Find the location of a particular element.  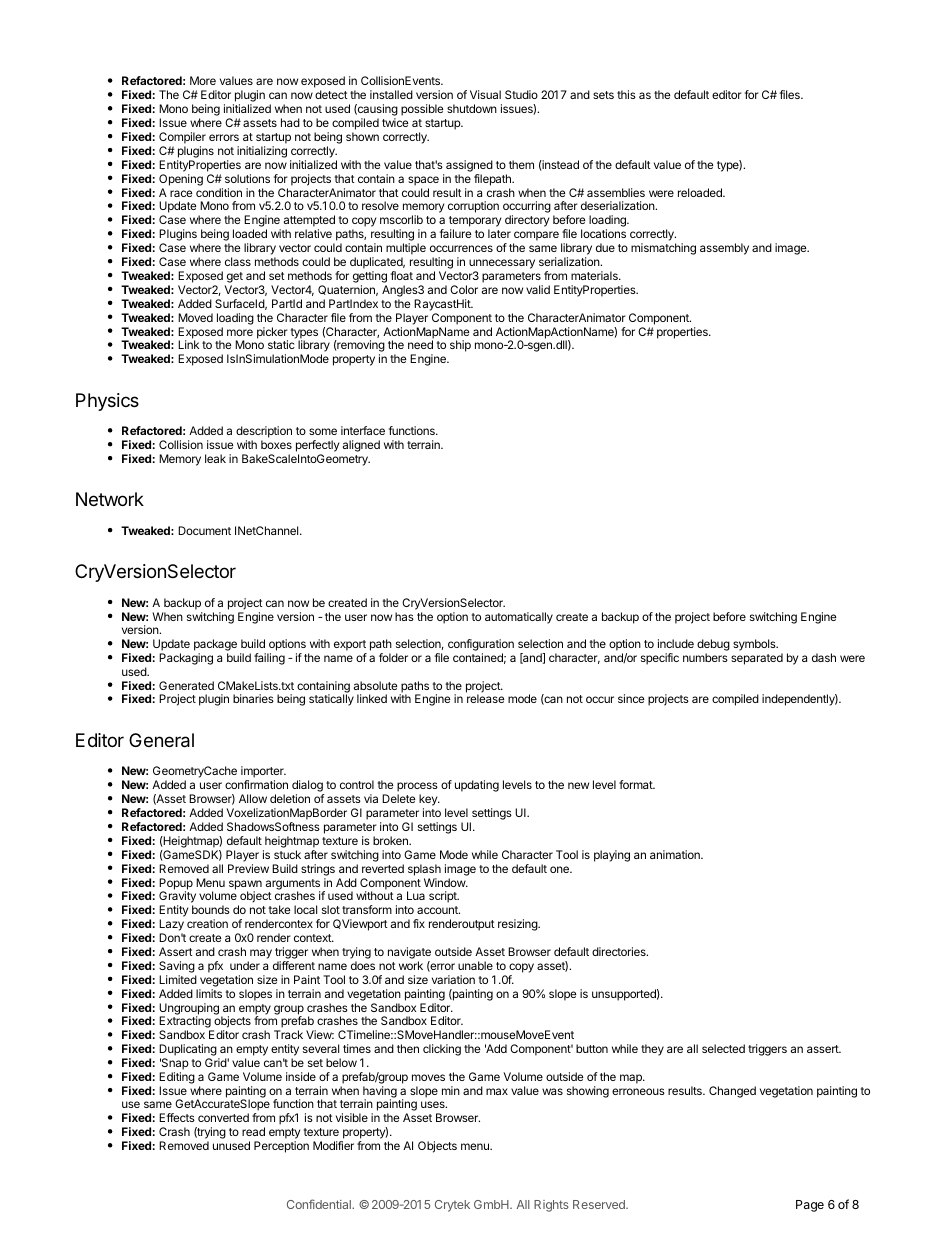

Compiler is located at coordinates (182, 138).
